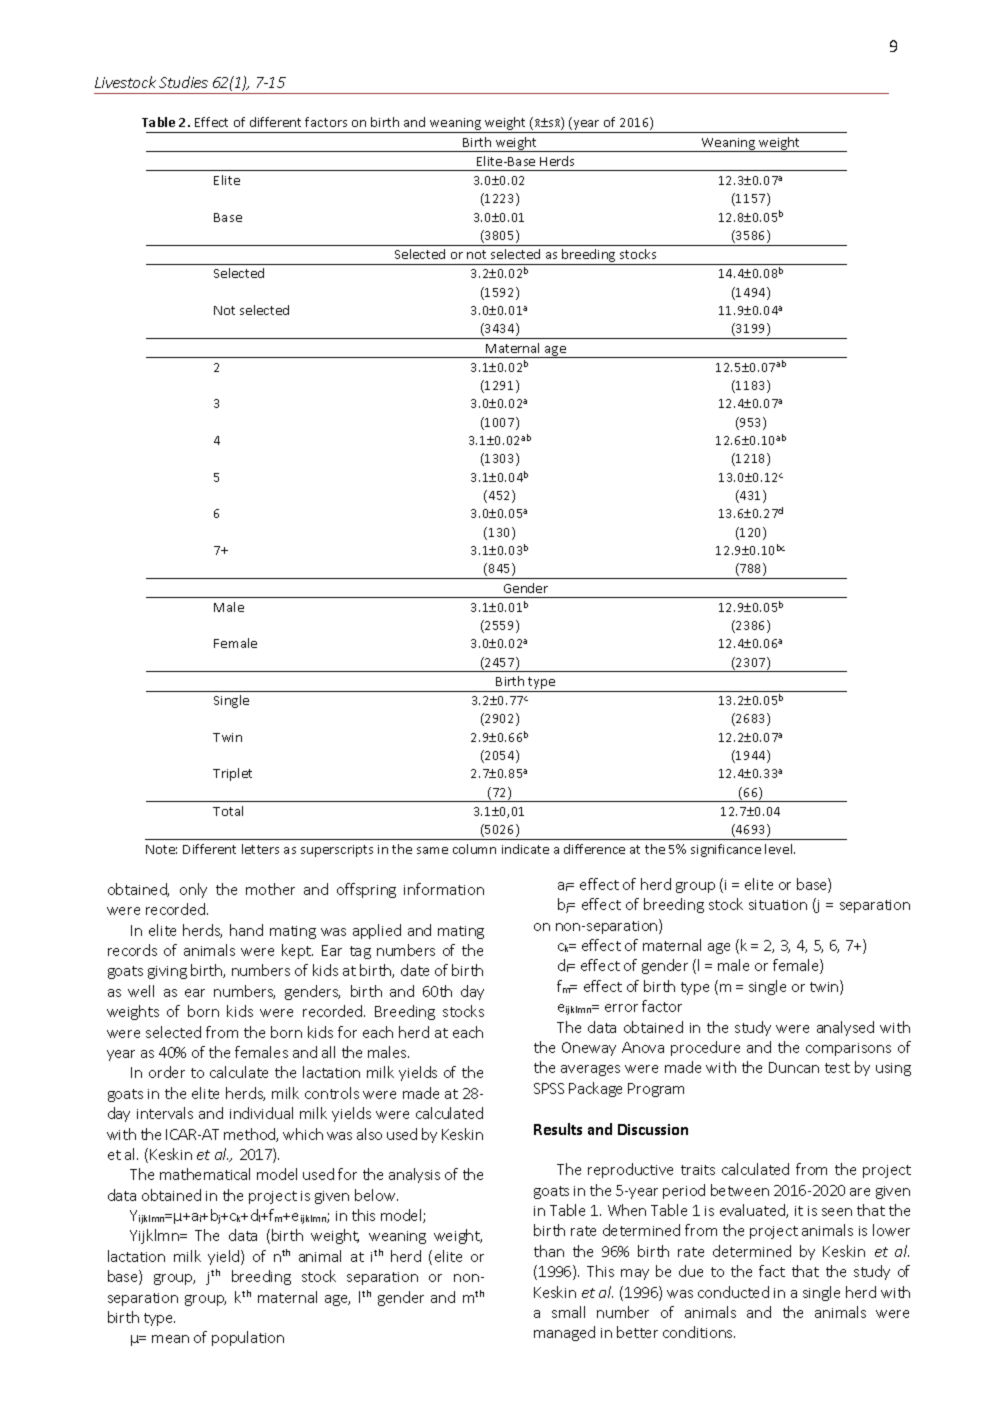 Image resolution: width=993 pixels, height=1405 pixels. I want to click on indicate, so click(525, 849).
